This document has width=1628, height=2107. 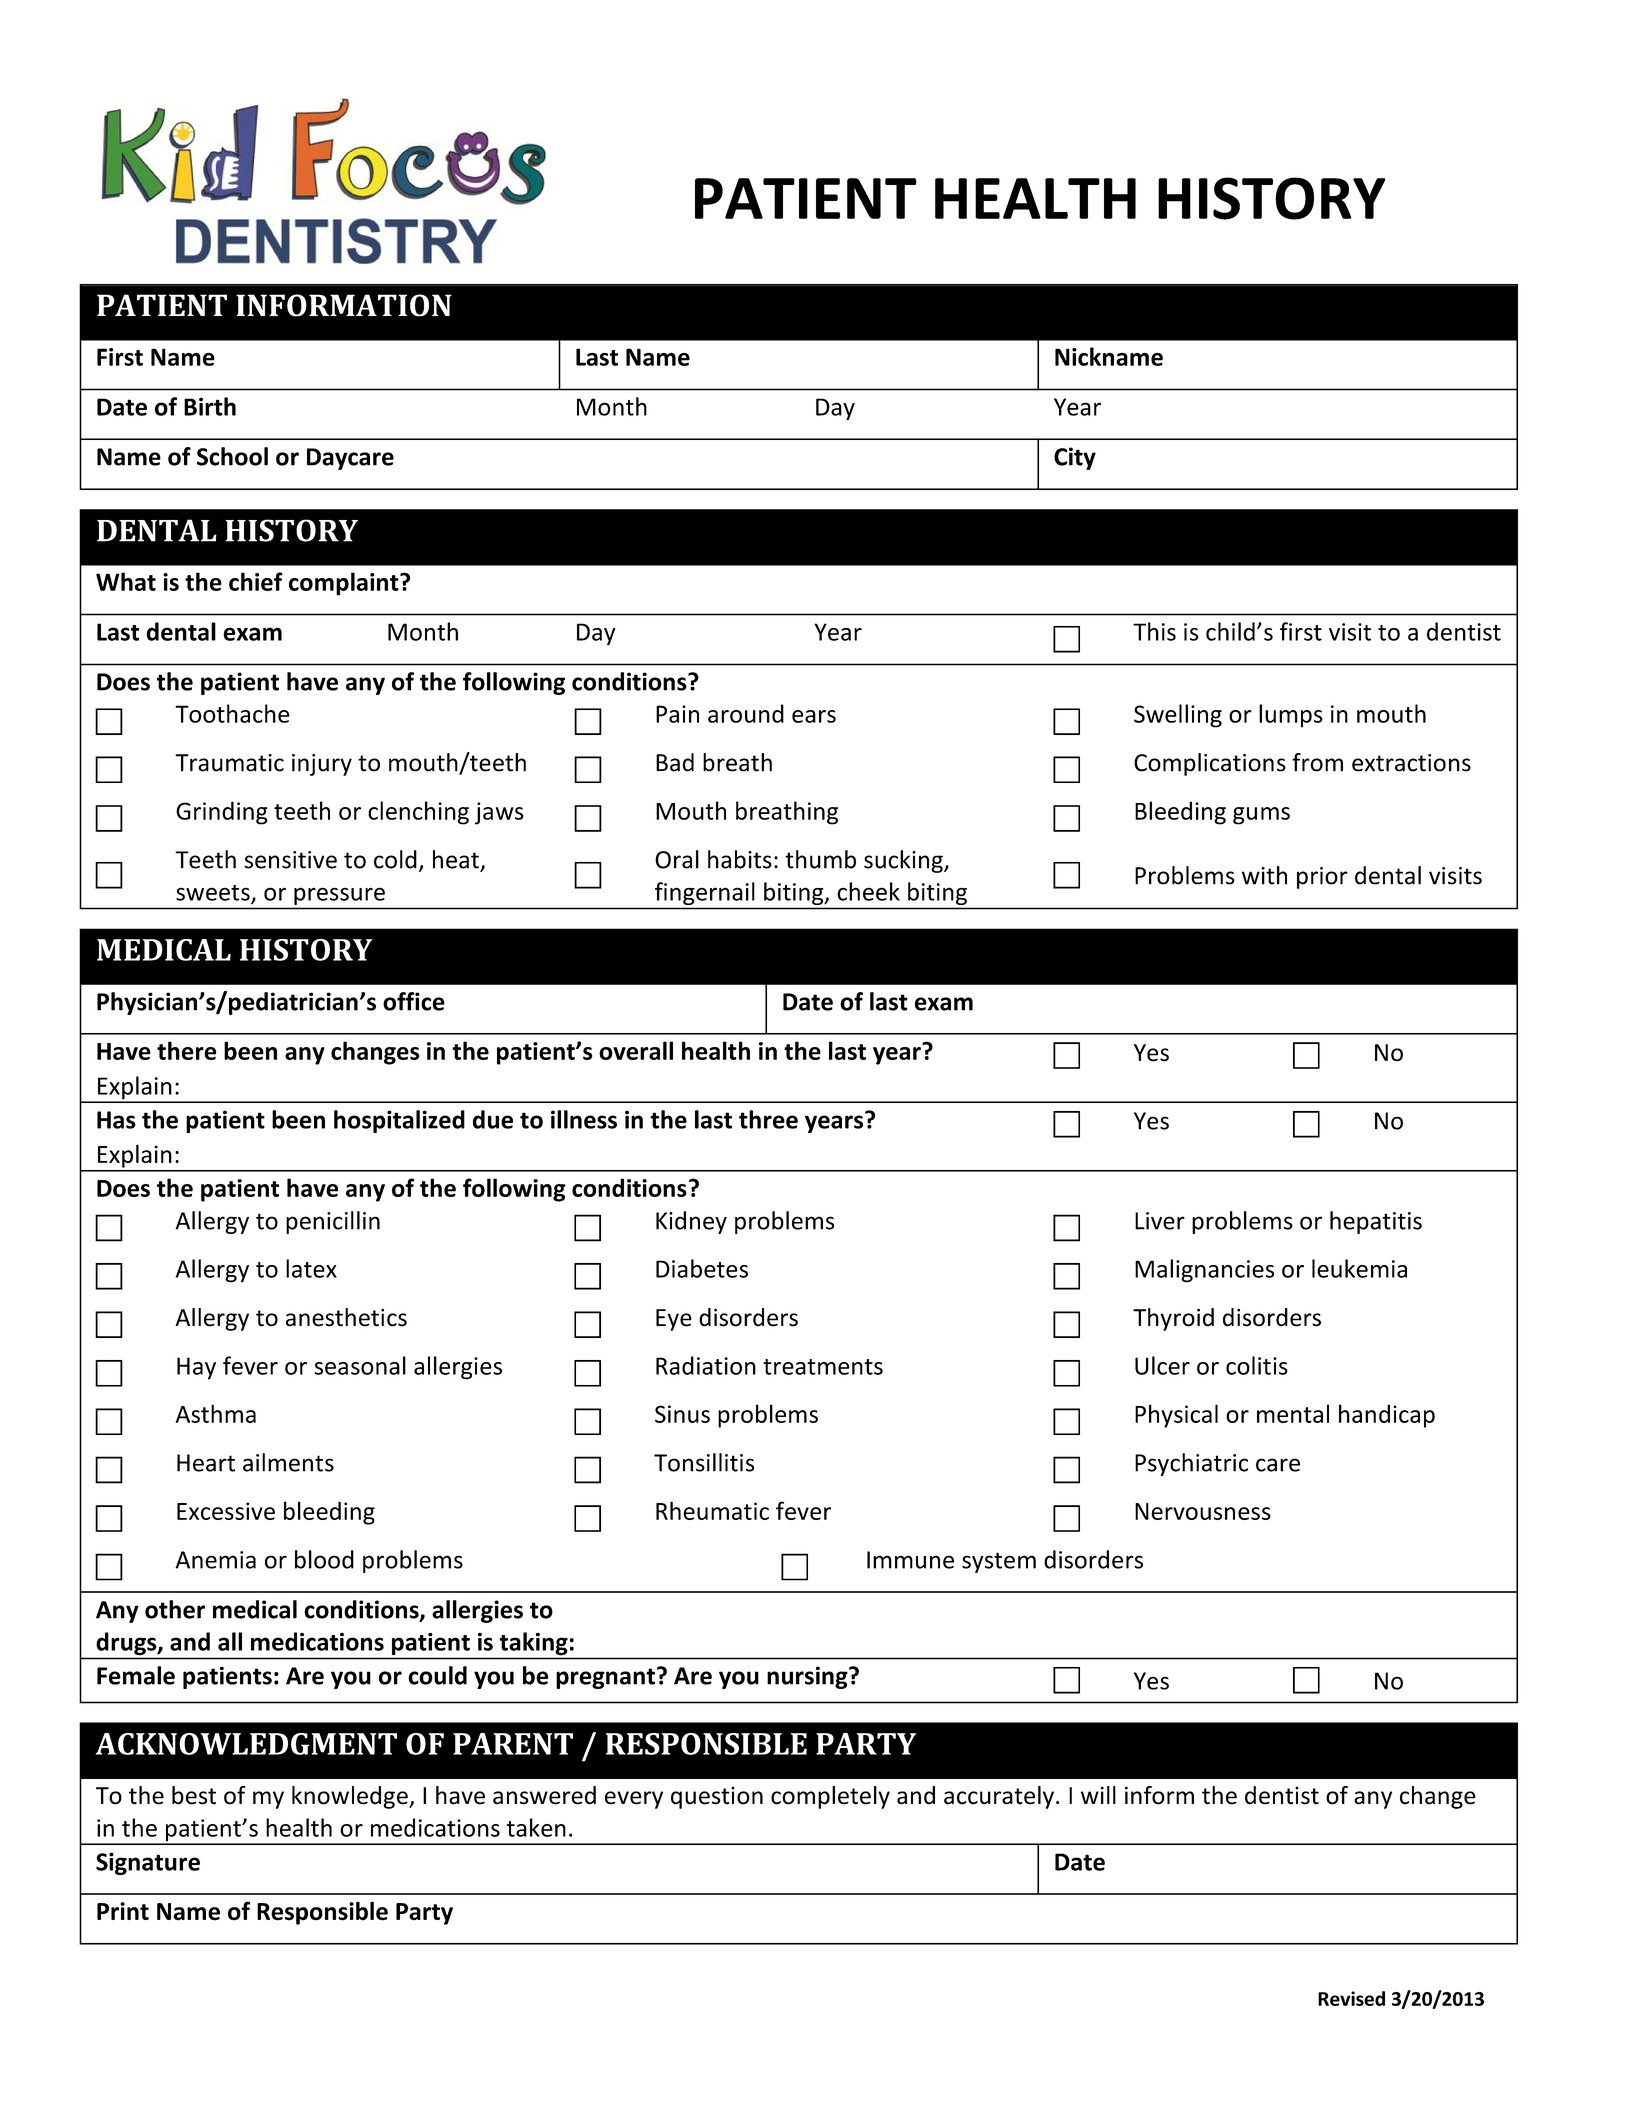 I want to click on Print, so click(x=123, y=1911).
